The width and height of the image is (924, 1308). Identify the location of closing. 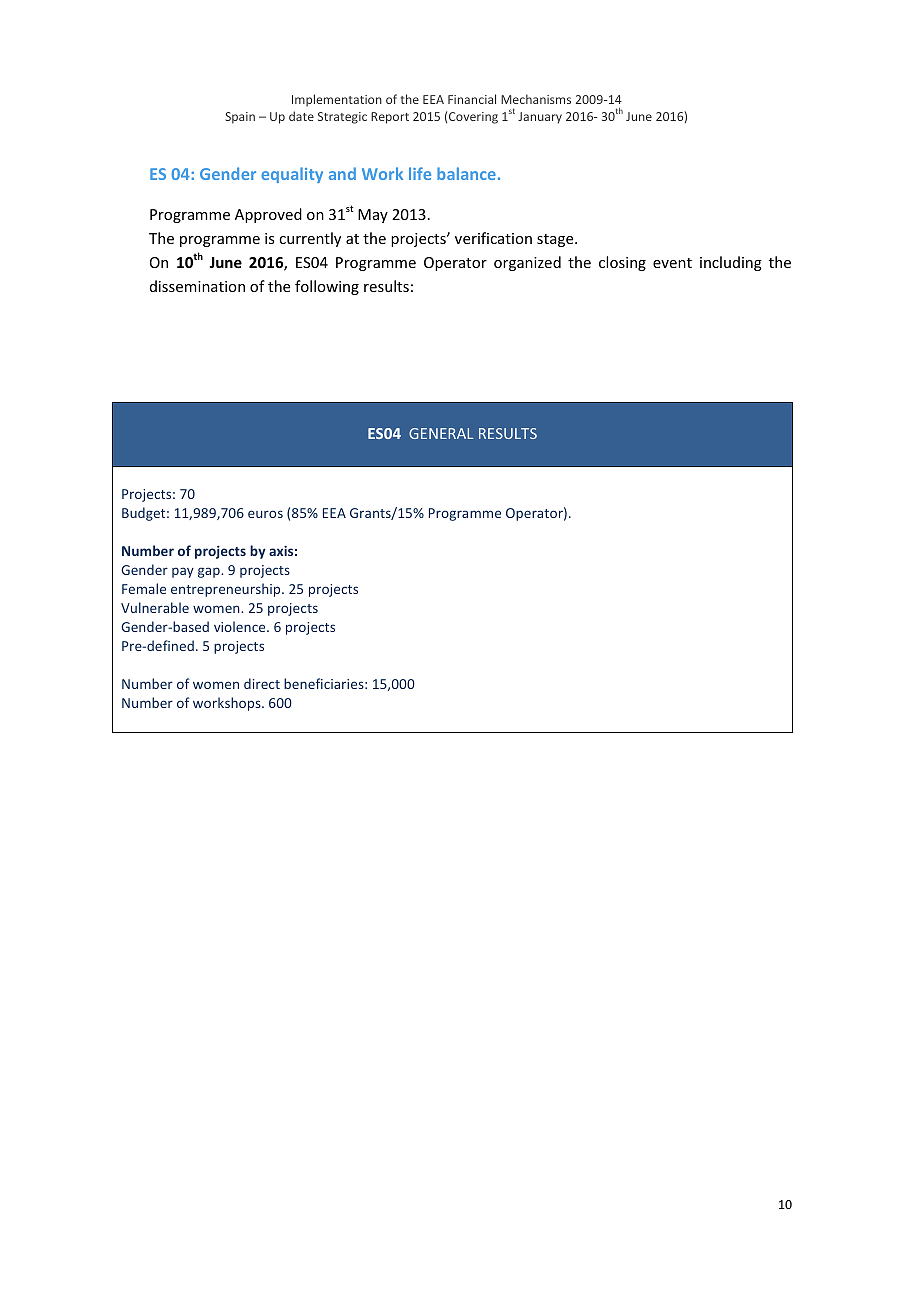
(622, 263).
